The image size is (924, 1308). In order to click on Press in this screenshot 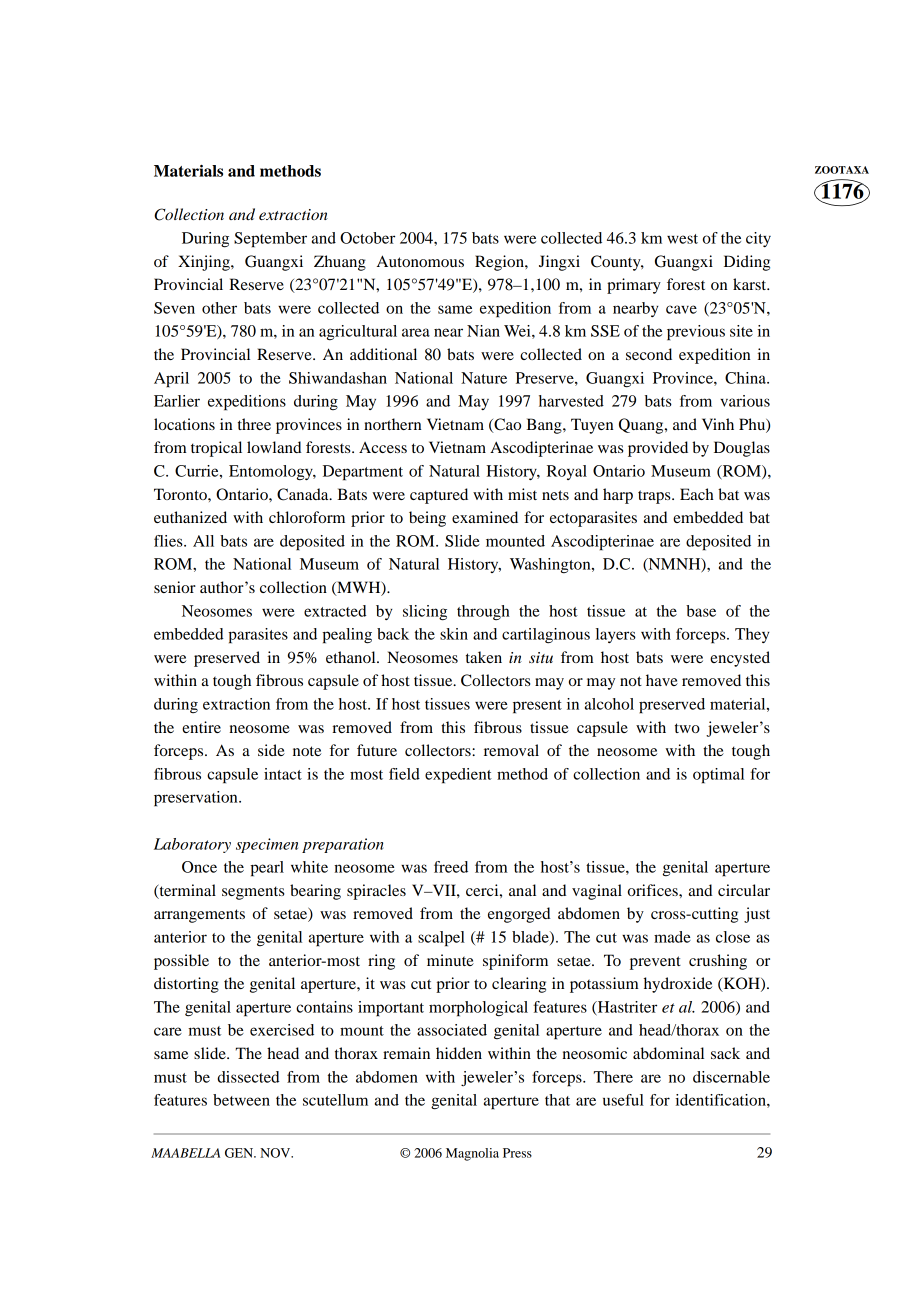, I will do `click(517, 1153)`.
